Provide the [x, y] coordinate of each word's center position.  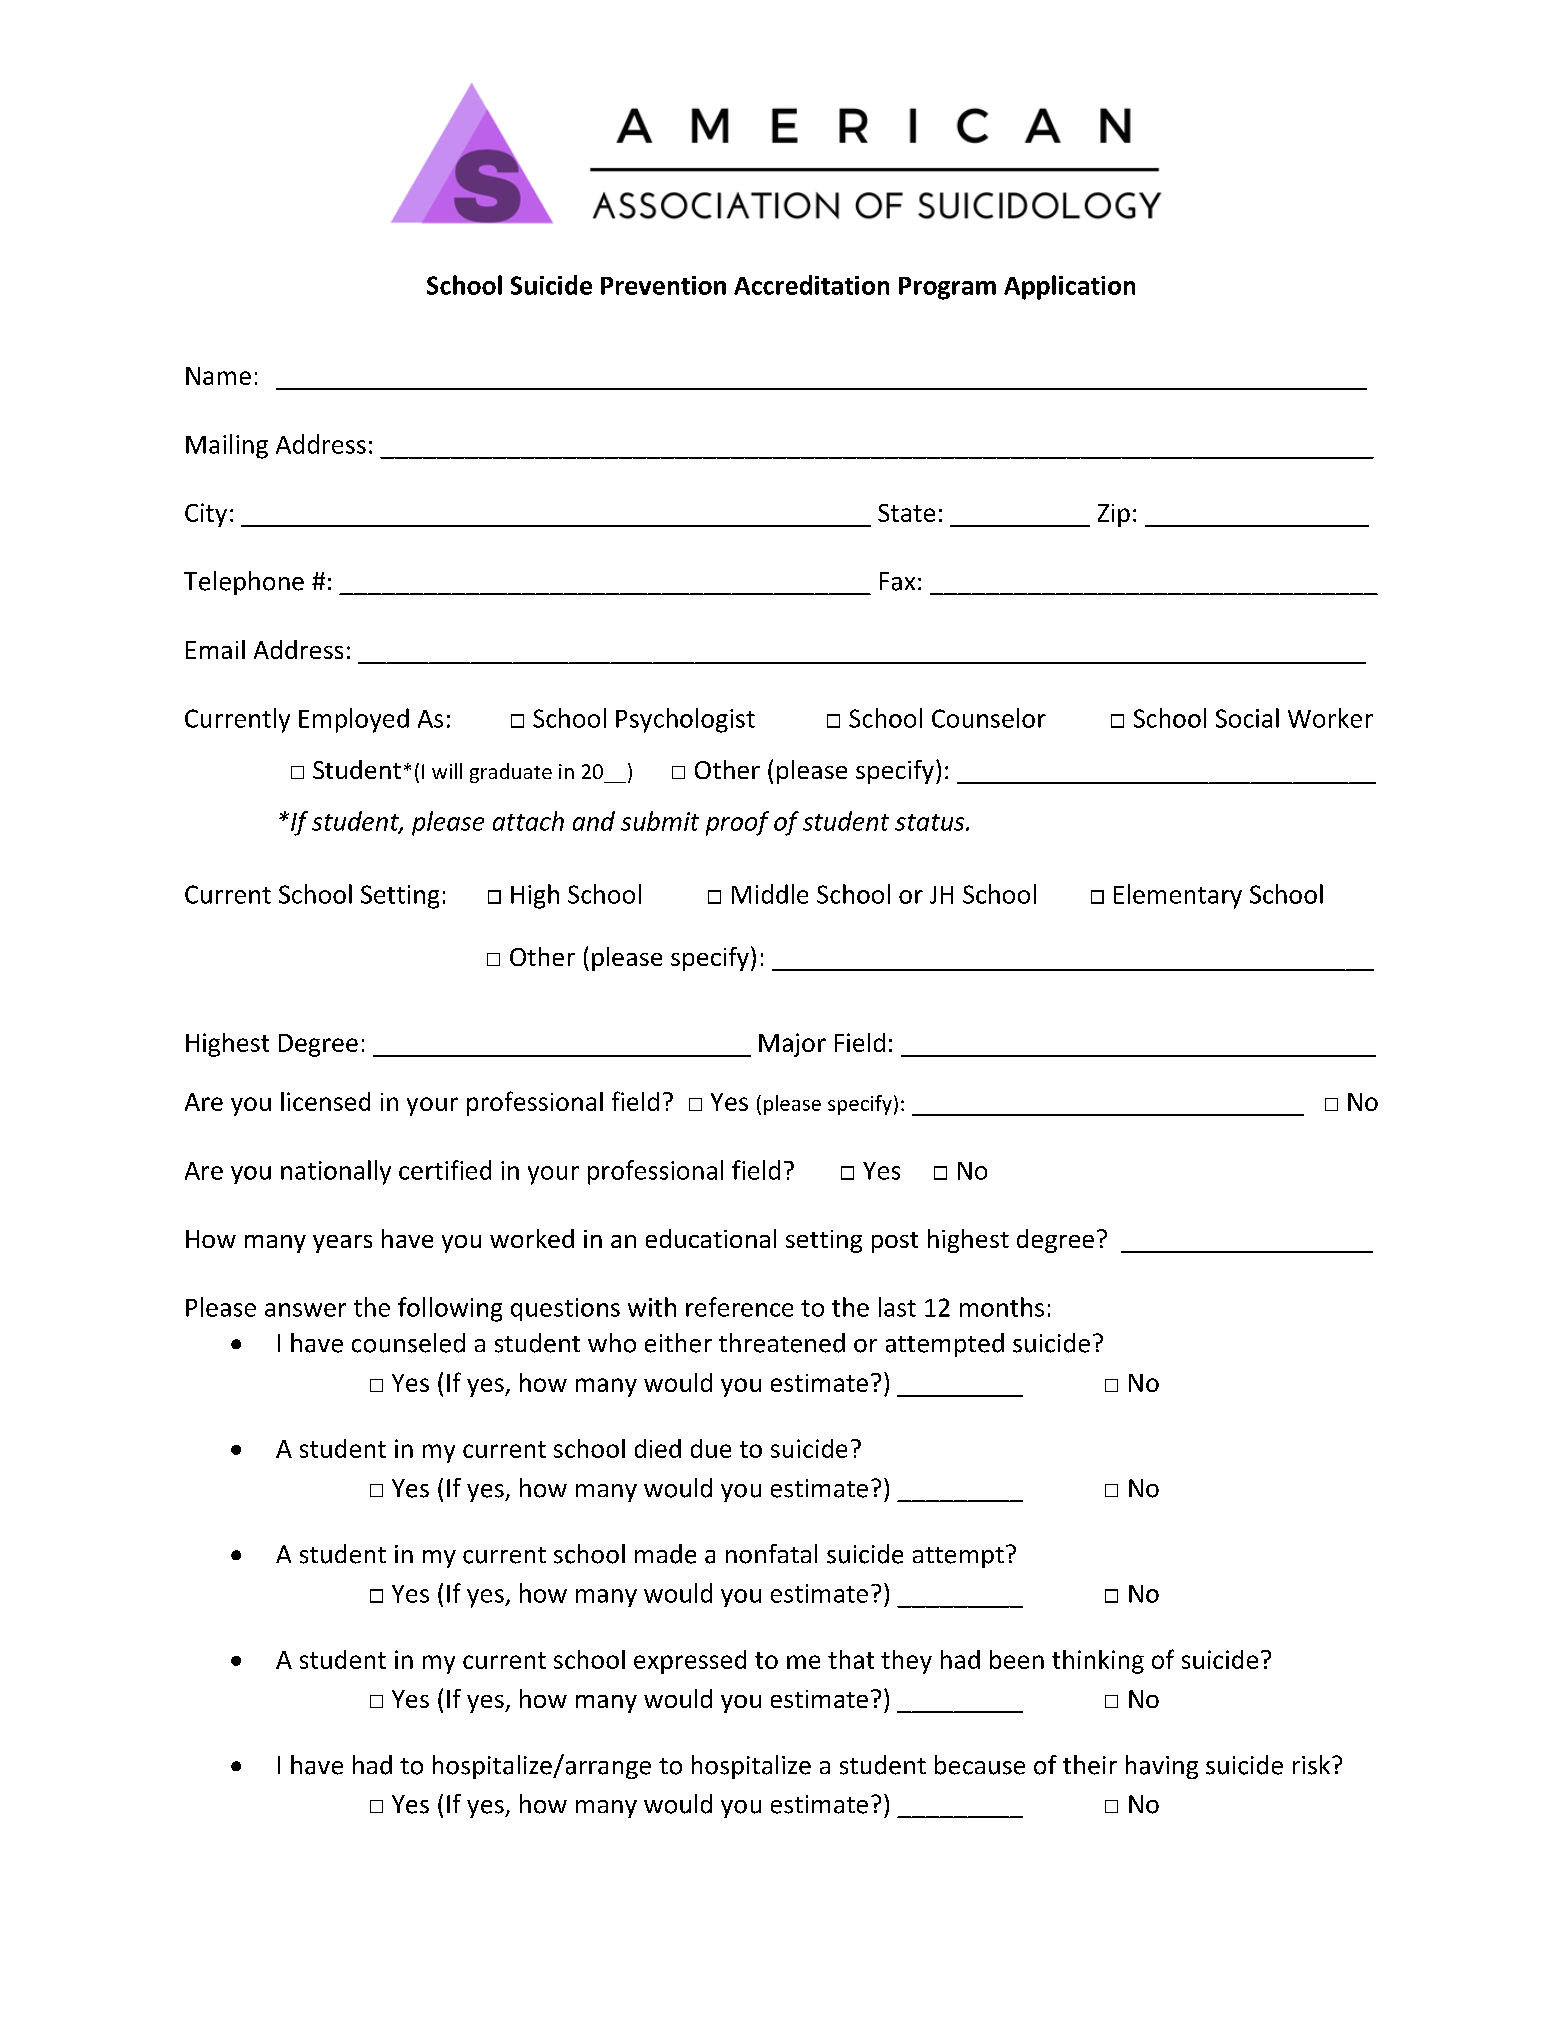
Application [1069, 287]
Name [218, 376]
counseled [408, 1343]
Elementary [1178, 896]
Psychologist [685, 720]
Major [792, 1045]
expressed [690, 1662]
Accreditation [811, 285]
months [1002, 1307]
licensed [325, 1101]
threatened [782, 1343]
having [1162, 1767]
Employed [354, 720]
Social [1247, 718]
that [851, 1659]
